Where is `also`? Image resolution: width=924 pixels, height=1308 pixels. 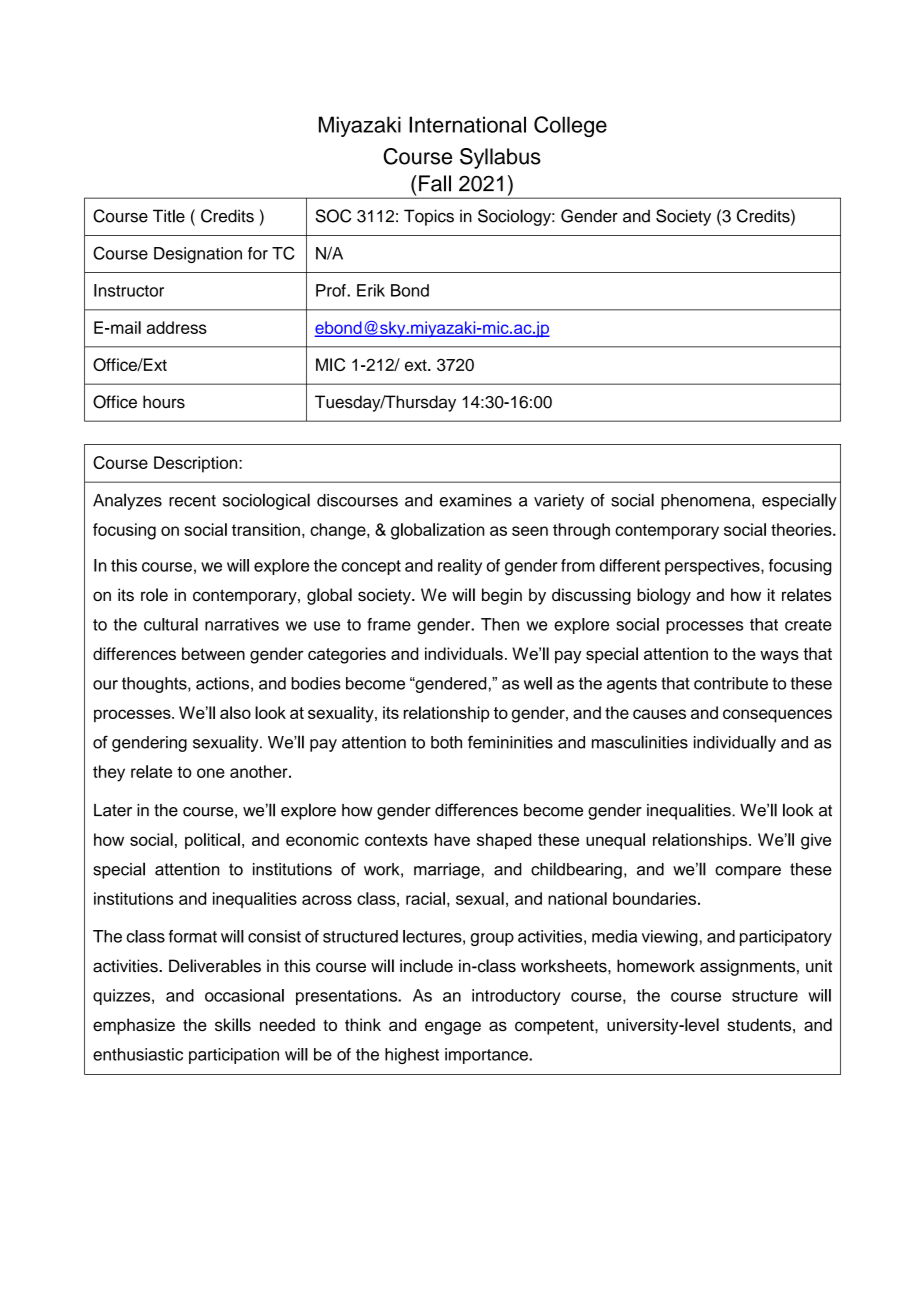
also is located at coordinates (235, 712).
